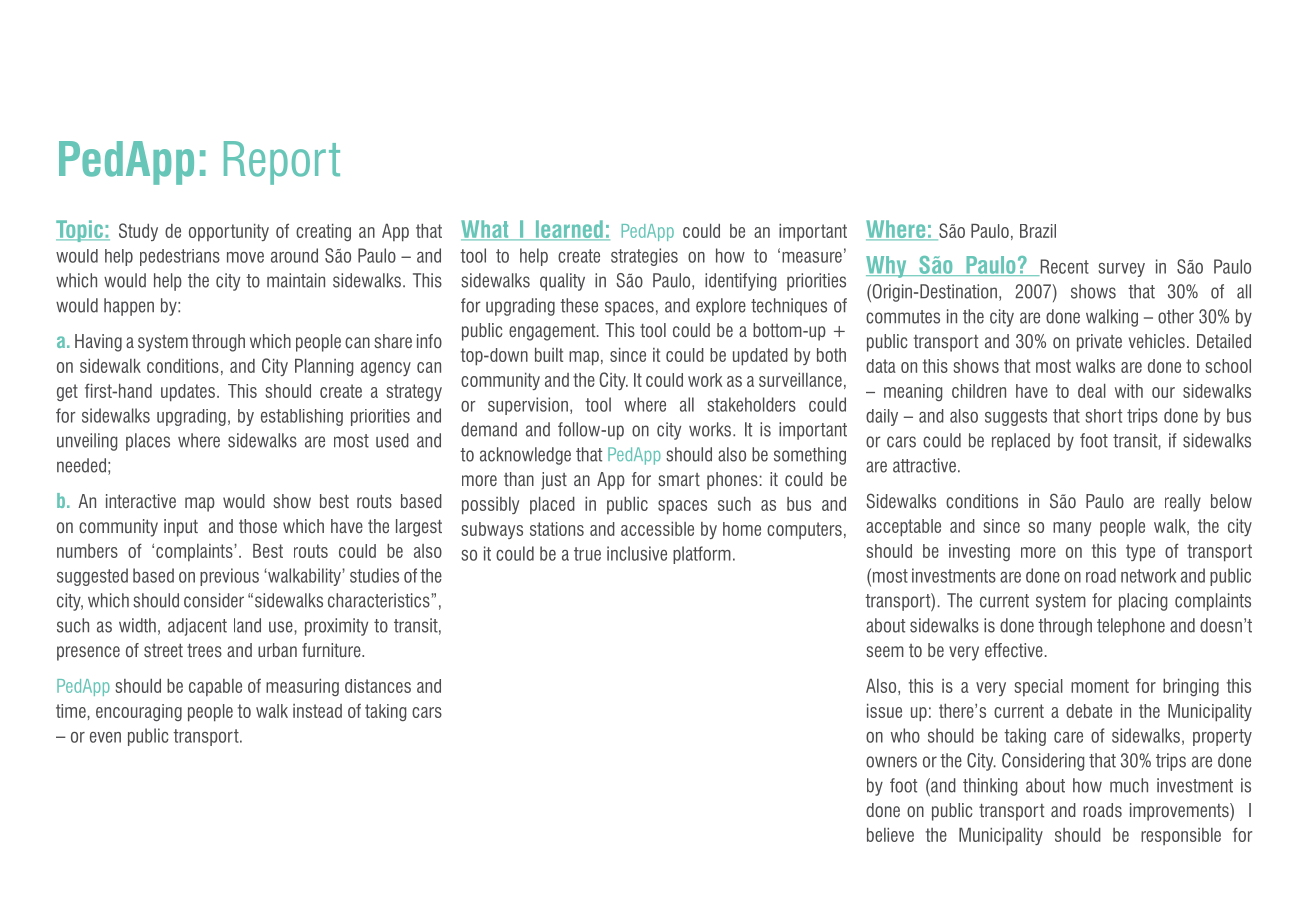 This image has width=1308, height=924. I want to click on believe, so click(890, 835).
